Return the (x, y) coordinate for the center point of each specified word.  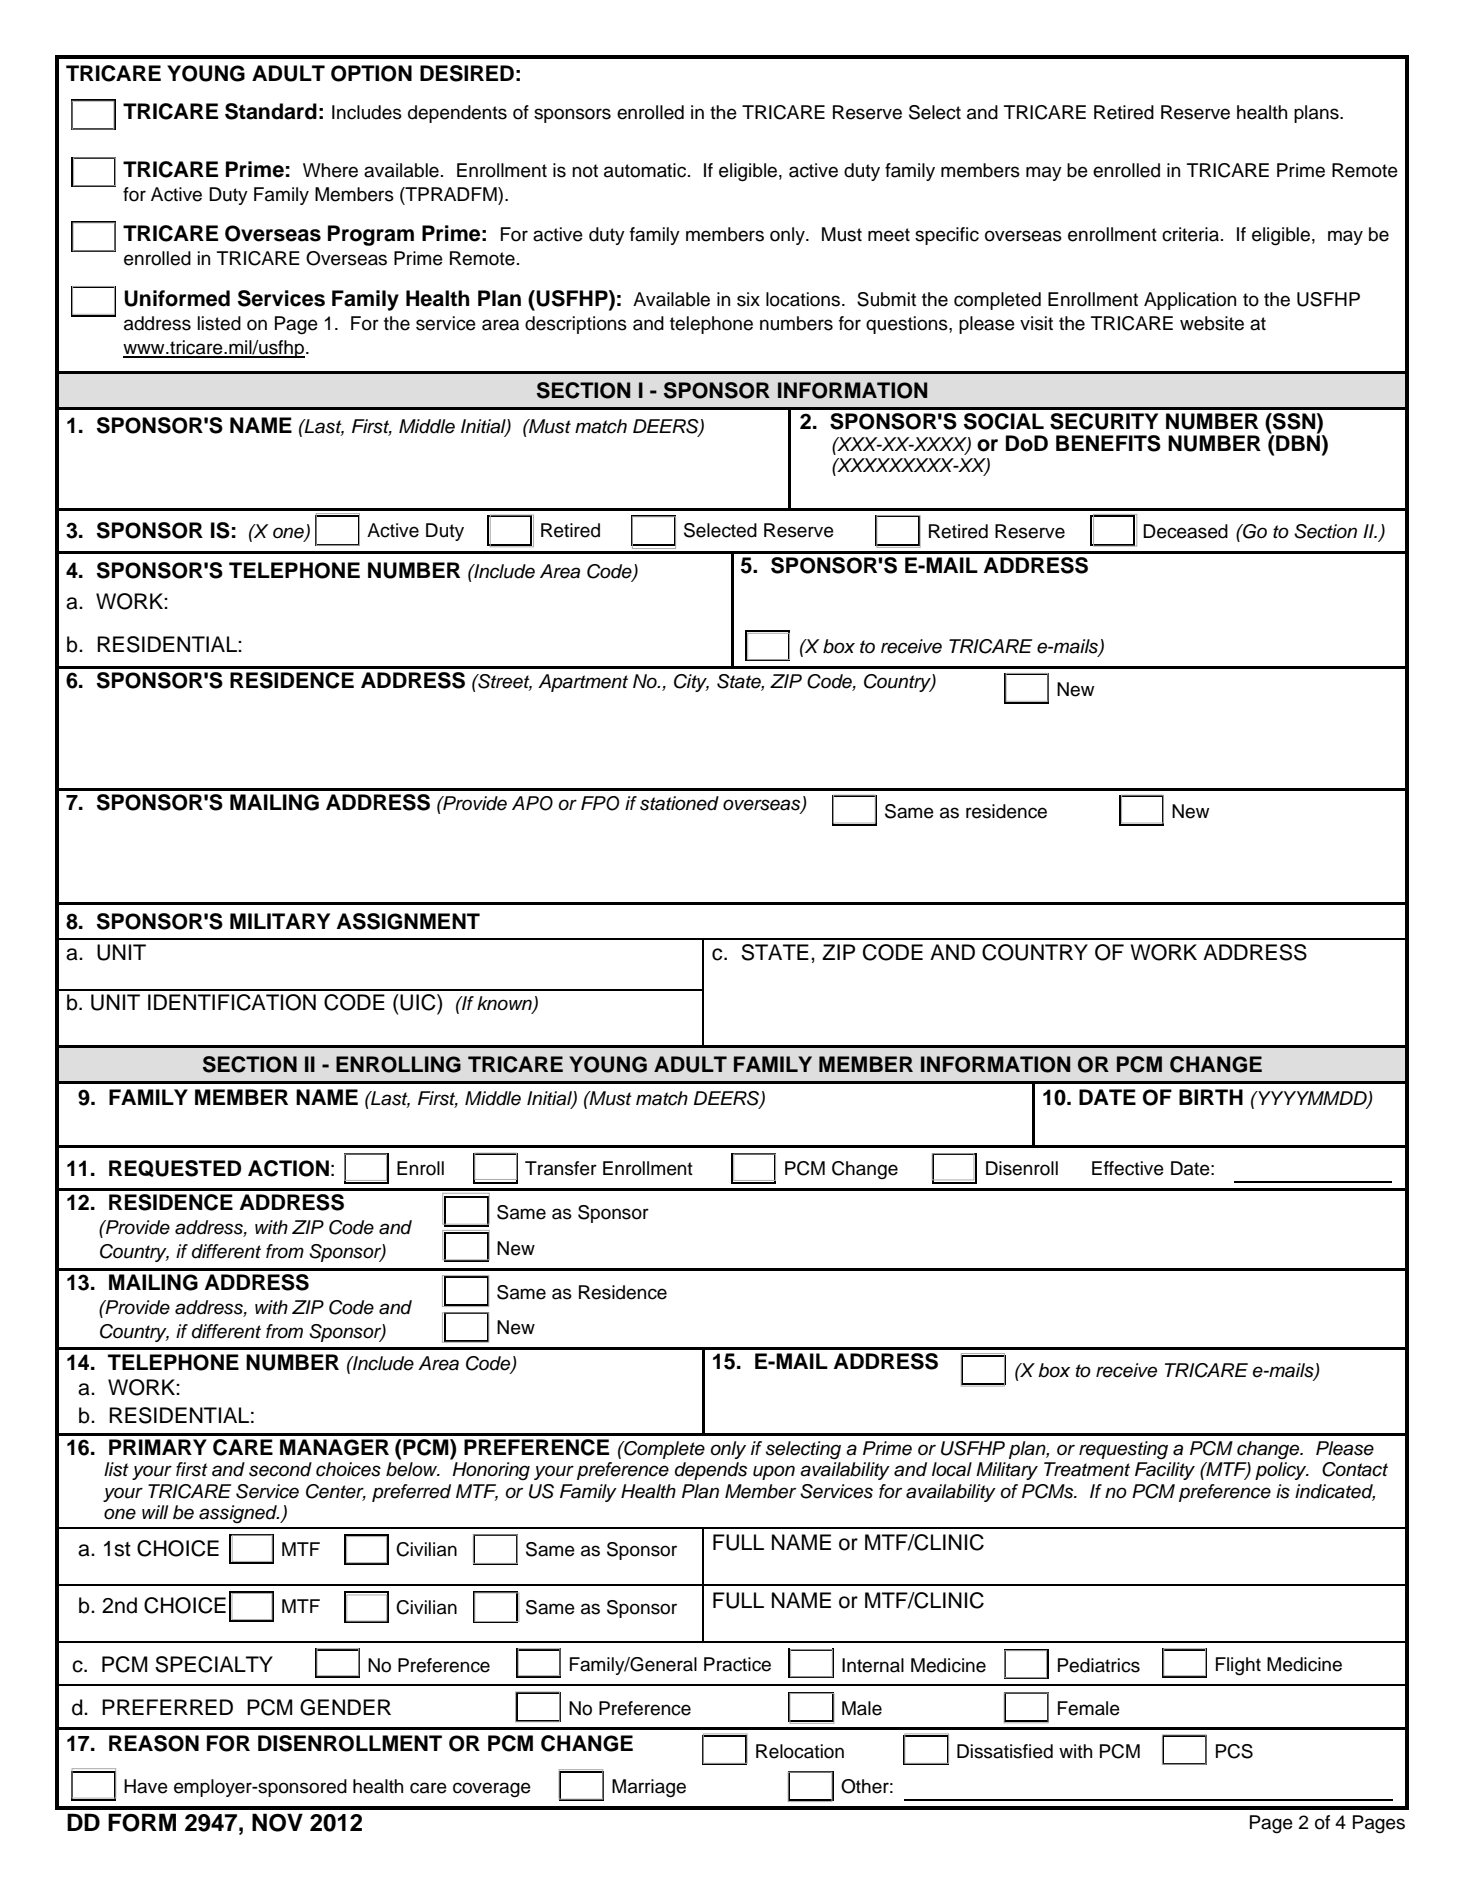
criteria (1190, 234)
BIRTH (1211, 1097)
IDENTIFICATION (232, 1002)
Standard (271, 111)
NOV (277, 1822)
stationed (679, 803)
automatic (646, 170)
